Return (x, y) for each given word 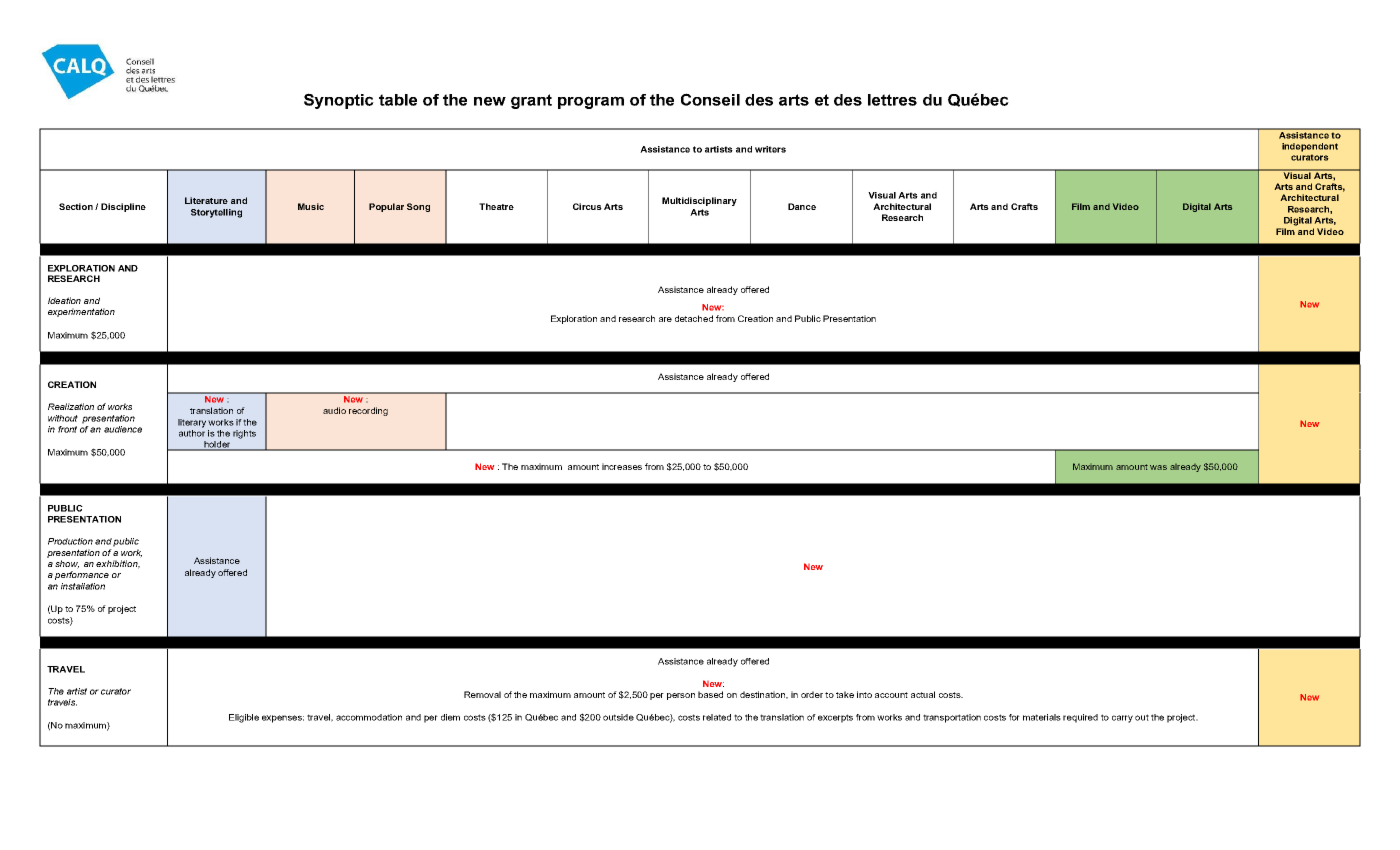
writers (770, 149)
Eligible (244, 718)
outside (618, 717)
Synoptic (339, 101)
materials (1042, 717)
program (591, 102)
